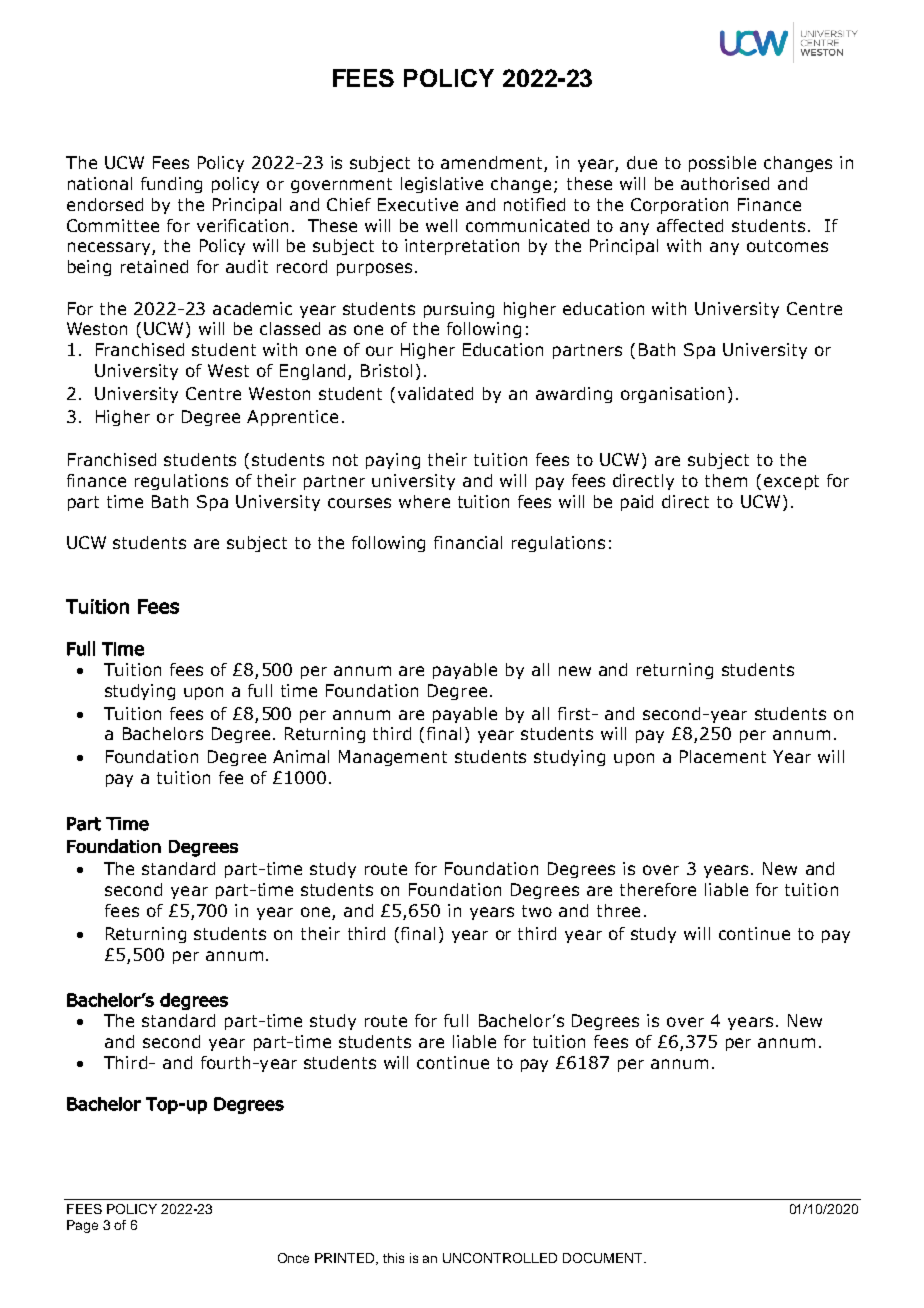 The width and height of the document is (924, 1308). I want to click on Page, so click(82, 1226).
